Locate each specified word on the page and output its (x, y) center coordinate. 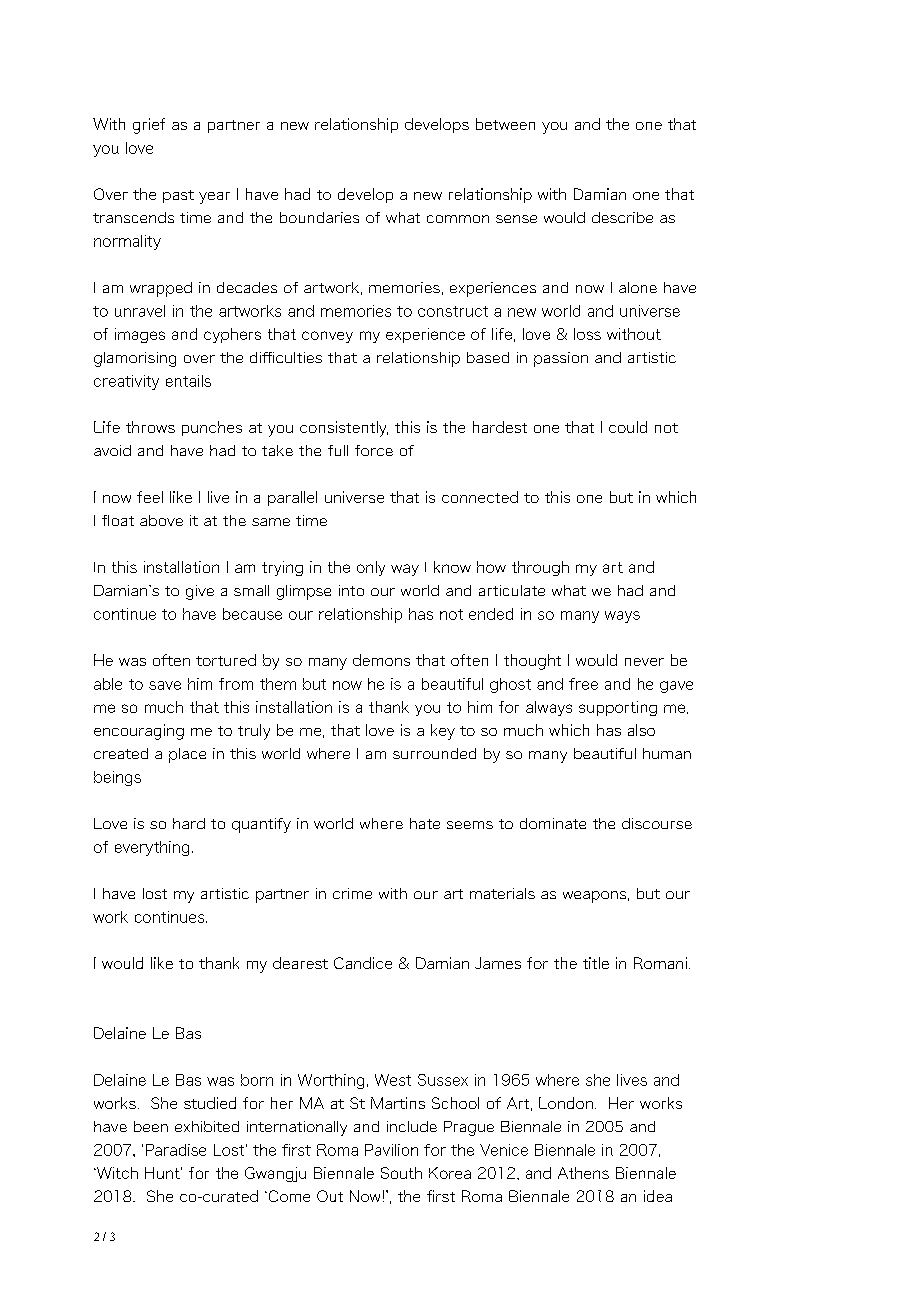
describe (622, 217)
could (628, 427)
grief (149, 126)
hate (425, 823)
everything (152, 848)
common (458, 219)
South (401, 1173)
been (151, 1126)
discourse (657, 823)
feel (150, 497)
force (374, 450)
